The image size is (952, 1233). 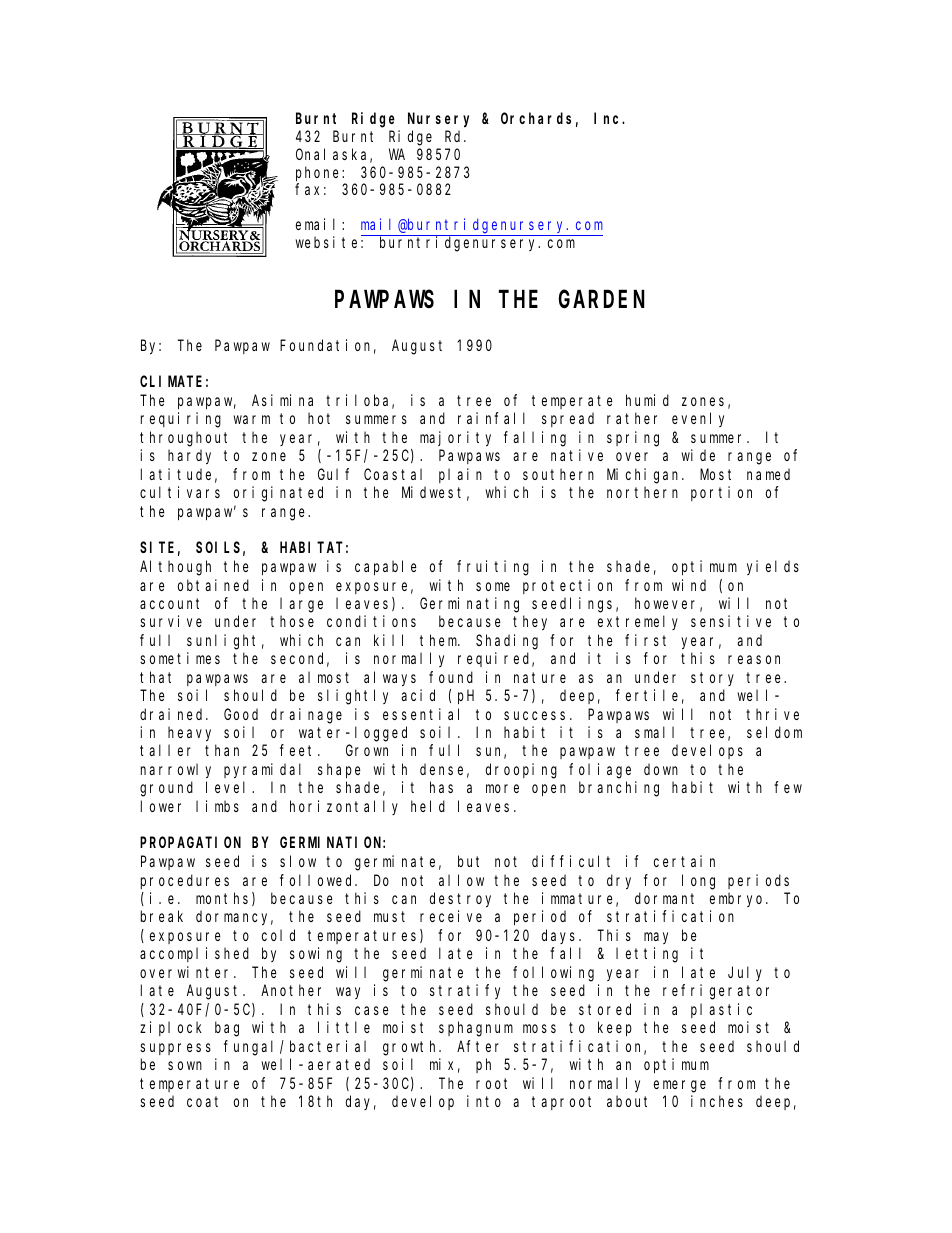 What do you see at coordinates (647, 400) in the screenshot?
I see `humid` at bounding box center [647, 400].
